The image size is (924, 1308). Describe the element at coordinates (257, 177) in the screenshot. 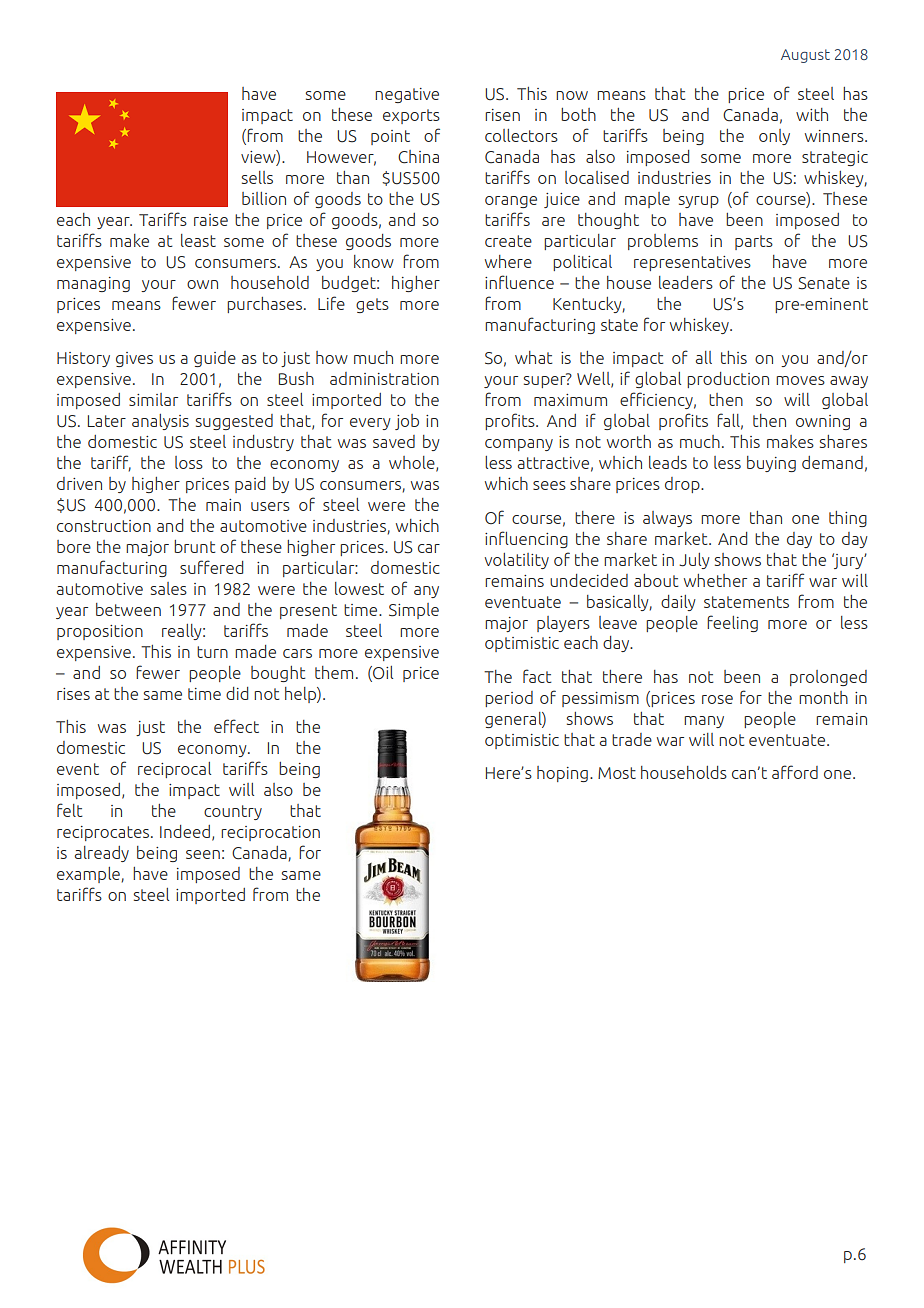

I see `sells` at that location.
